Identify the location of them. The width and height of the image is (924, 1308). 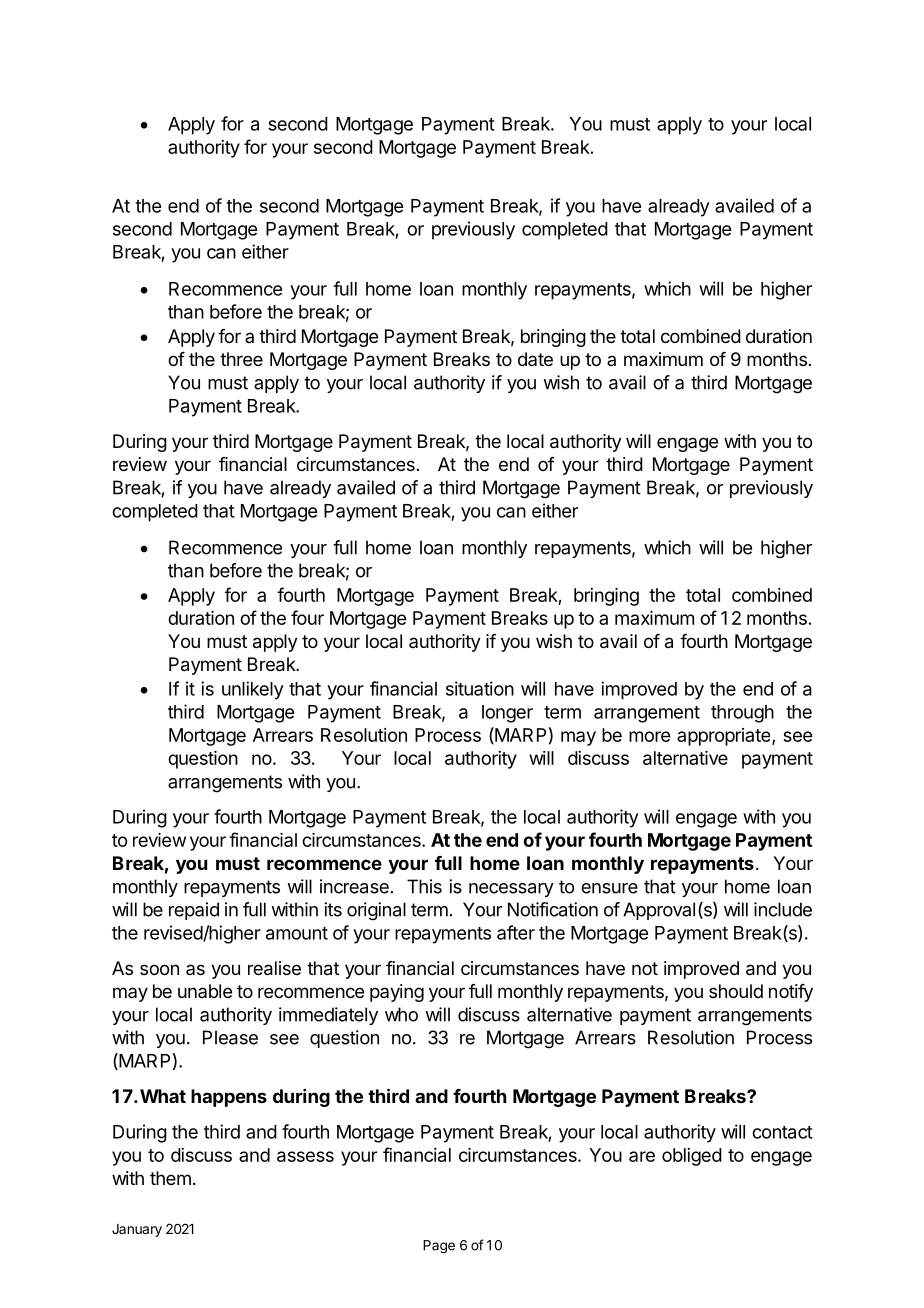
(170, 1178).
